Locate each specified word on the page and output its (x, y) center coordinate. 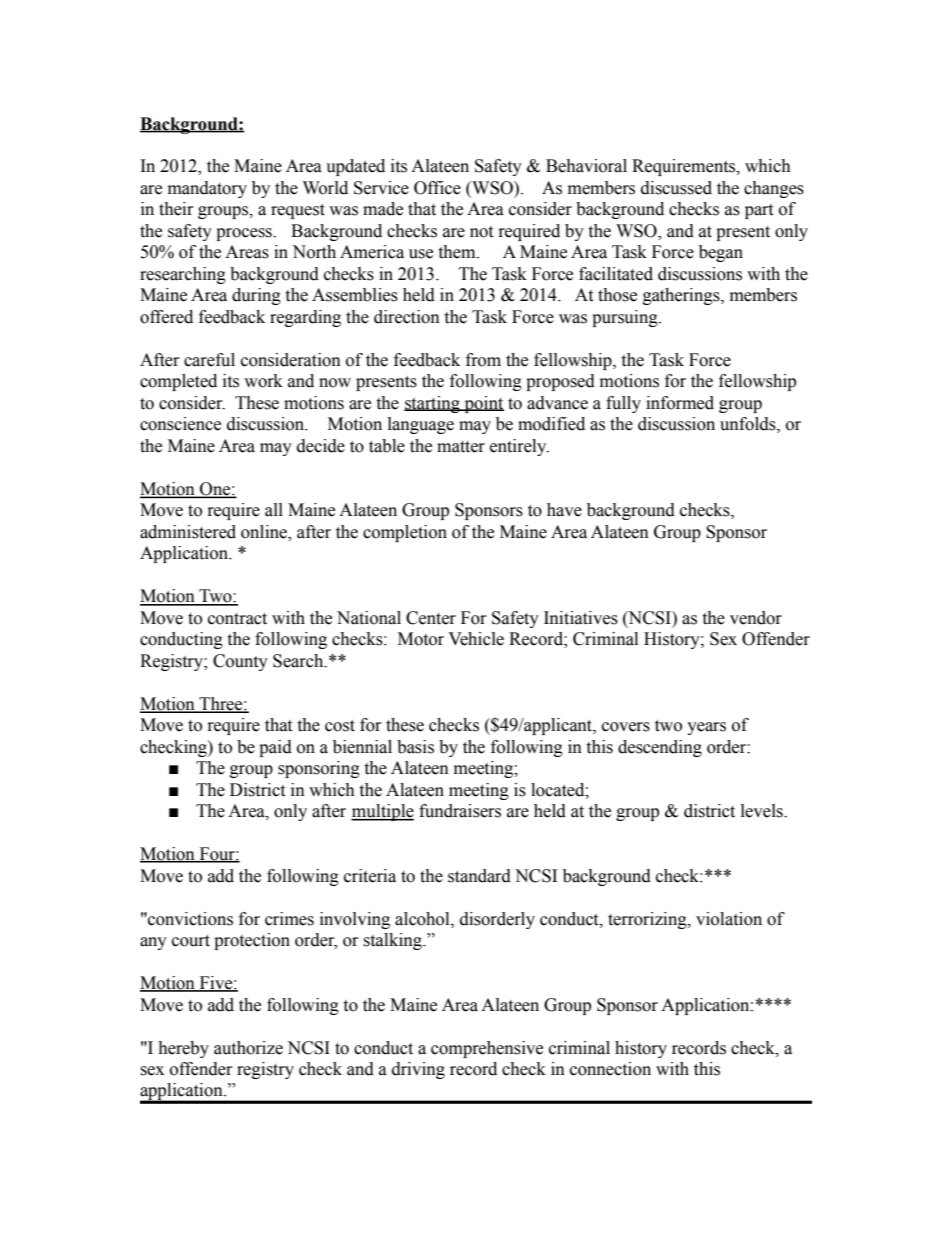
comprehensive (487, 1049)
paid (275, 748)
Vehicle (476, 639)
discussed (676, 188)
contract (237, 619)
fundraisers (460, 811)
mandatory (207, 189)
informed (680, 403)
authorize (248, 1048)
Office (437, 188)
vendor (756, 618)
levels (763, 811)
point (483, 404)
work (263, 381)
